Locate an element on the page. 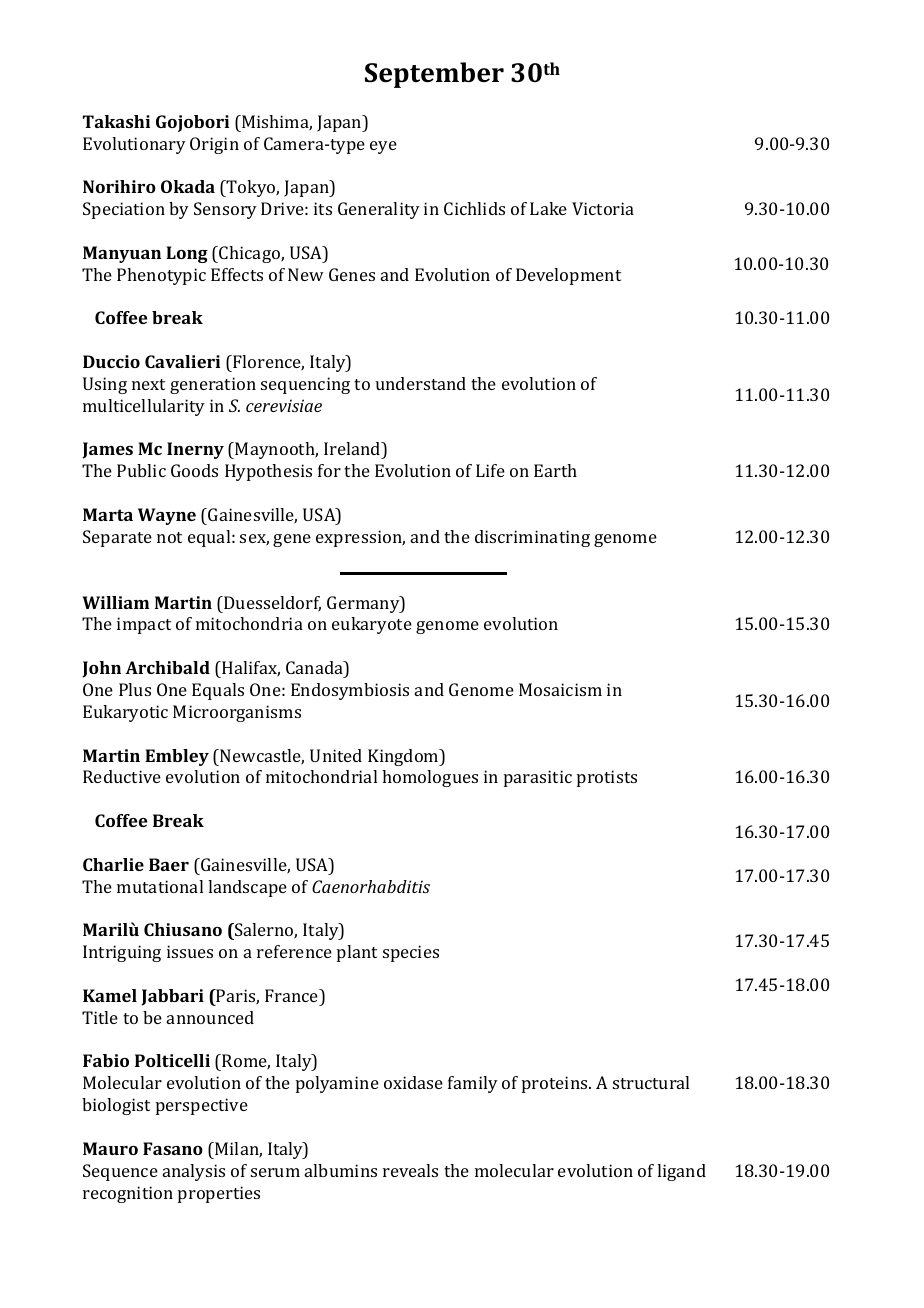 This document has width=924, height=1308. Caenorhabditis is located at coordinates (371, 886).
